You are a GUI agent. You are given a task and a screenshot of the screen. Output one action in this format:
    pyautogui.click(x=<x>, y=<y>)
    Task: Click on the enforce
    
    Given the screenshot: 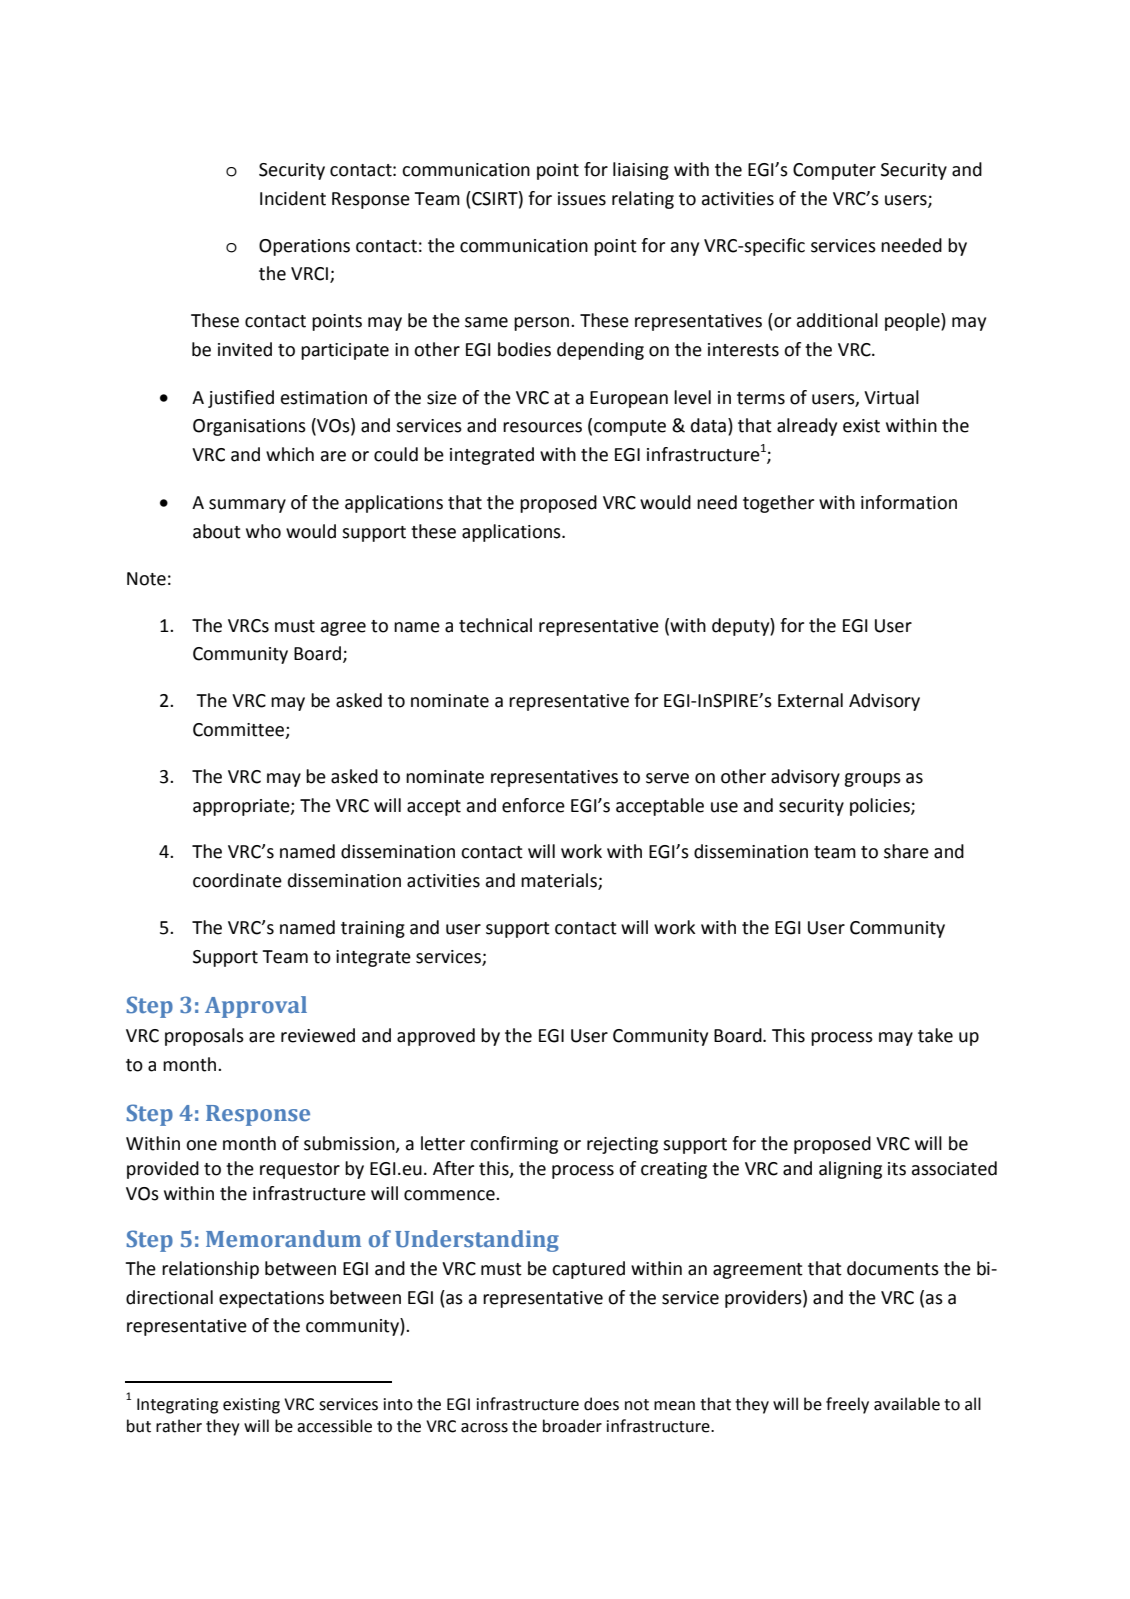 What is the action you would take?
    pyautogui.click(x=533, y=805)
